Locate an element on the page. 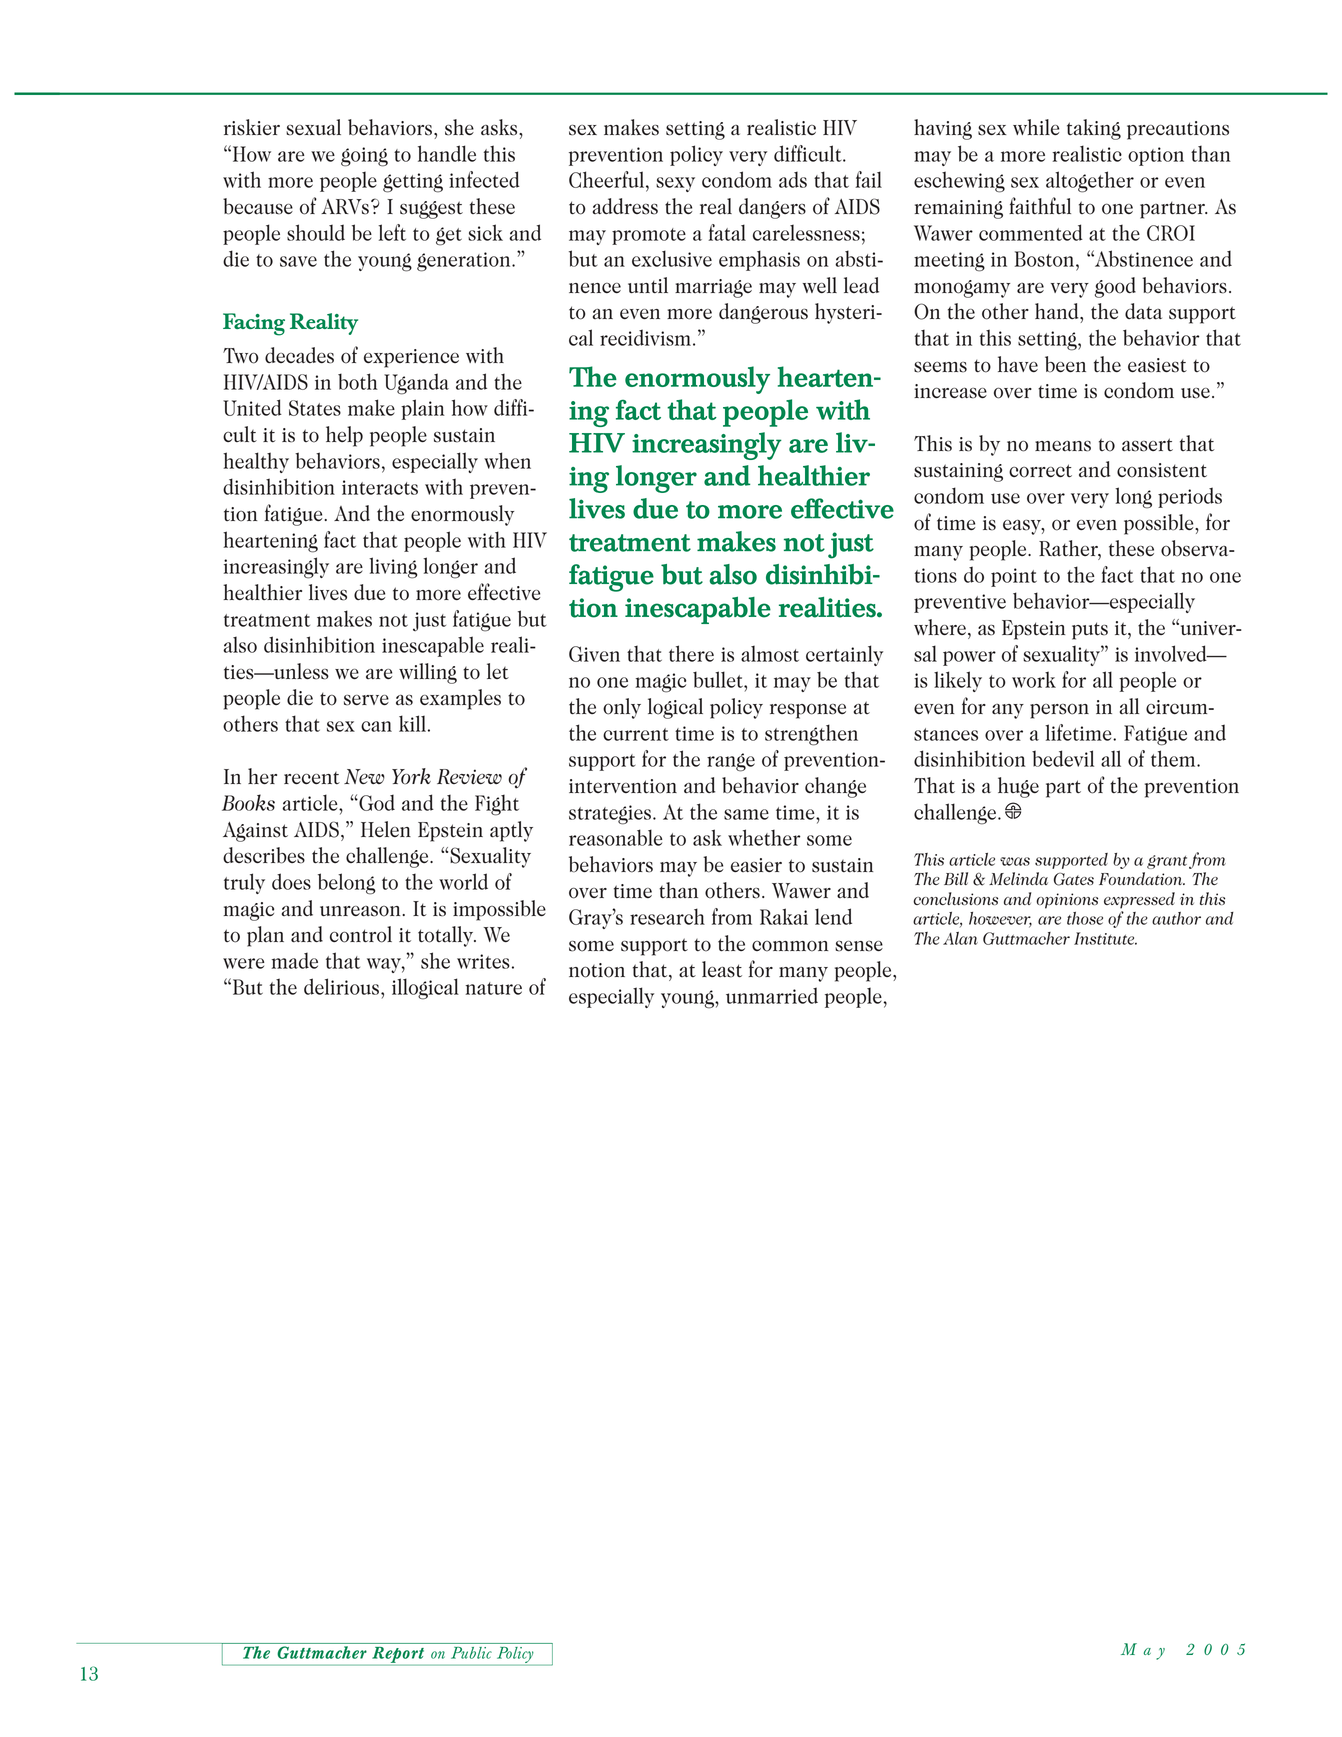 The height and width of the image is (1737, 1342). living is located at coordinates (393, 568).
